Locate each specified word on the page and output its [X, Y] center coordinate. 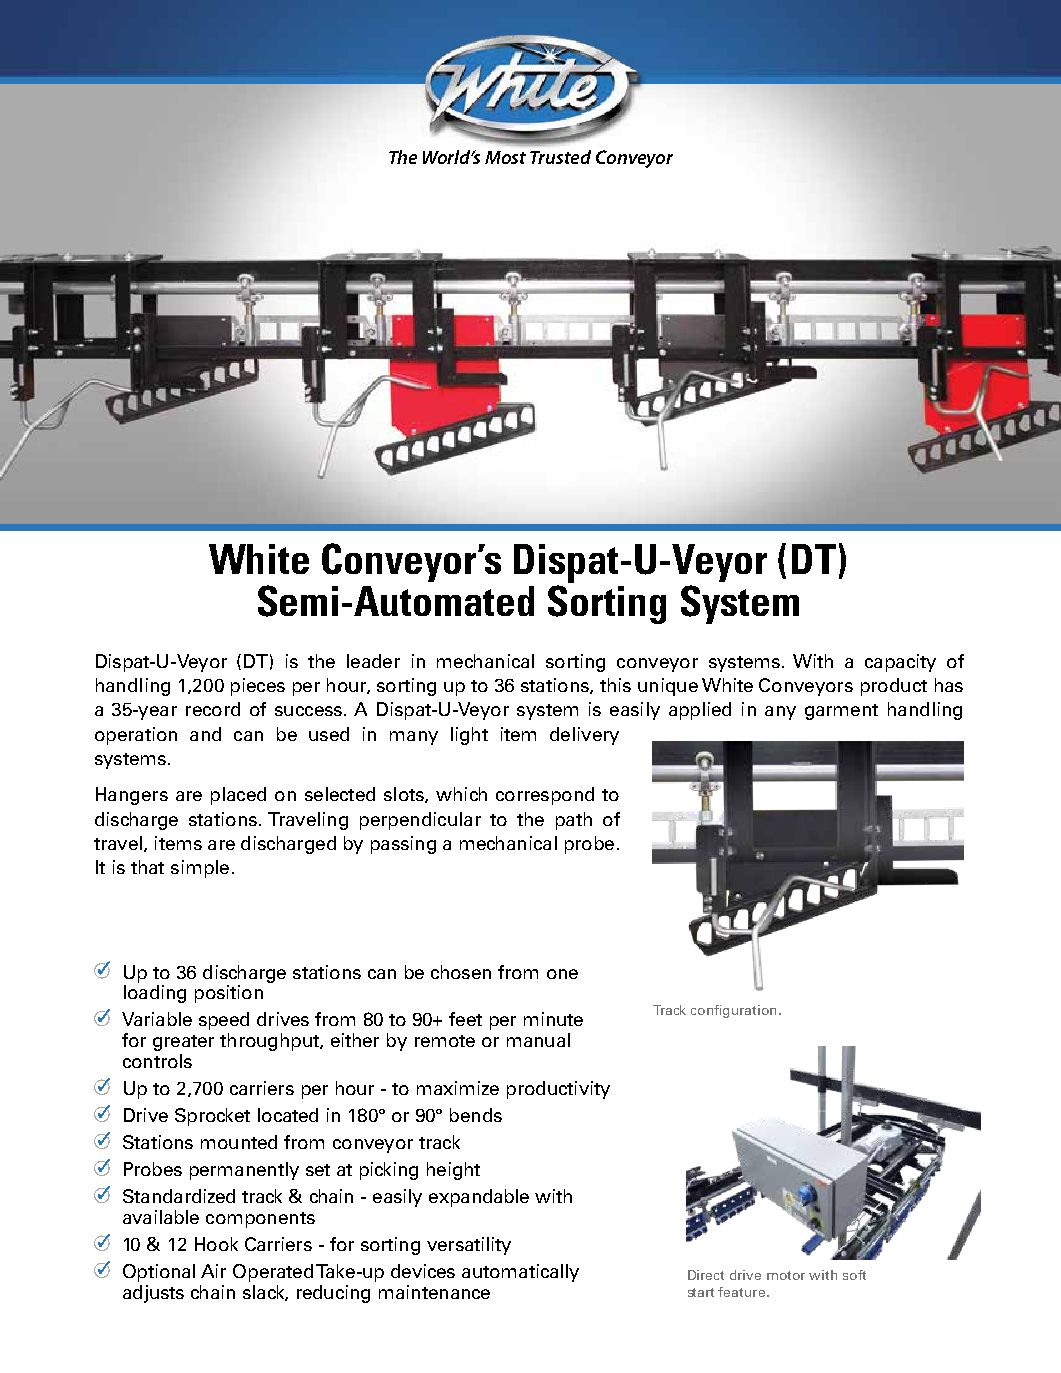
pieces [258, 687]
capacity [900, 663]
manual [538, 1040]
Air [213, 1271]
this [615, 685]
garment [841, 712]
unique [668, 687]
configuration [733, 1011]
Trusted [560, 157]
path [574, 821]
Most [505, 157]
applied [700, 711]
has [949, 685]
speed [224, 1021]
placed [238, 796]
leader [373, 661]
